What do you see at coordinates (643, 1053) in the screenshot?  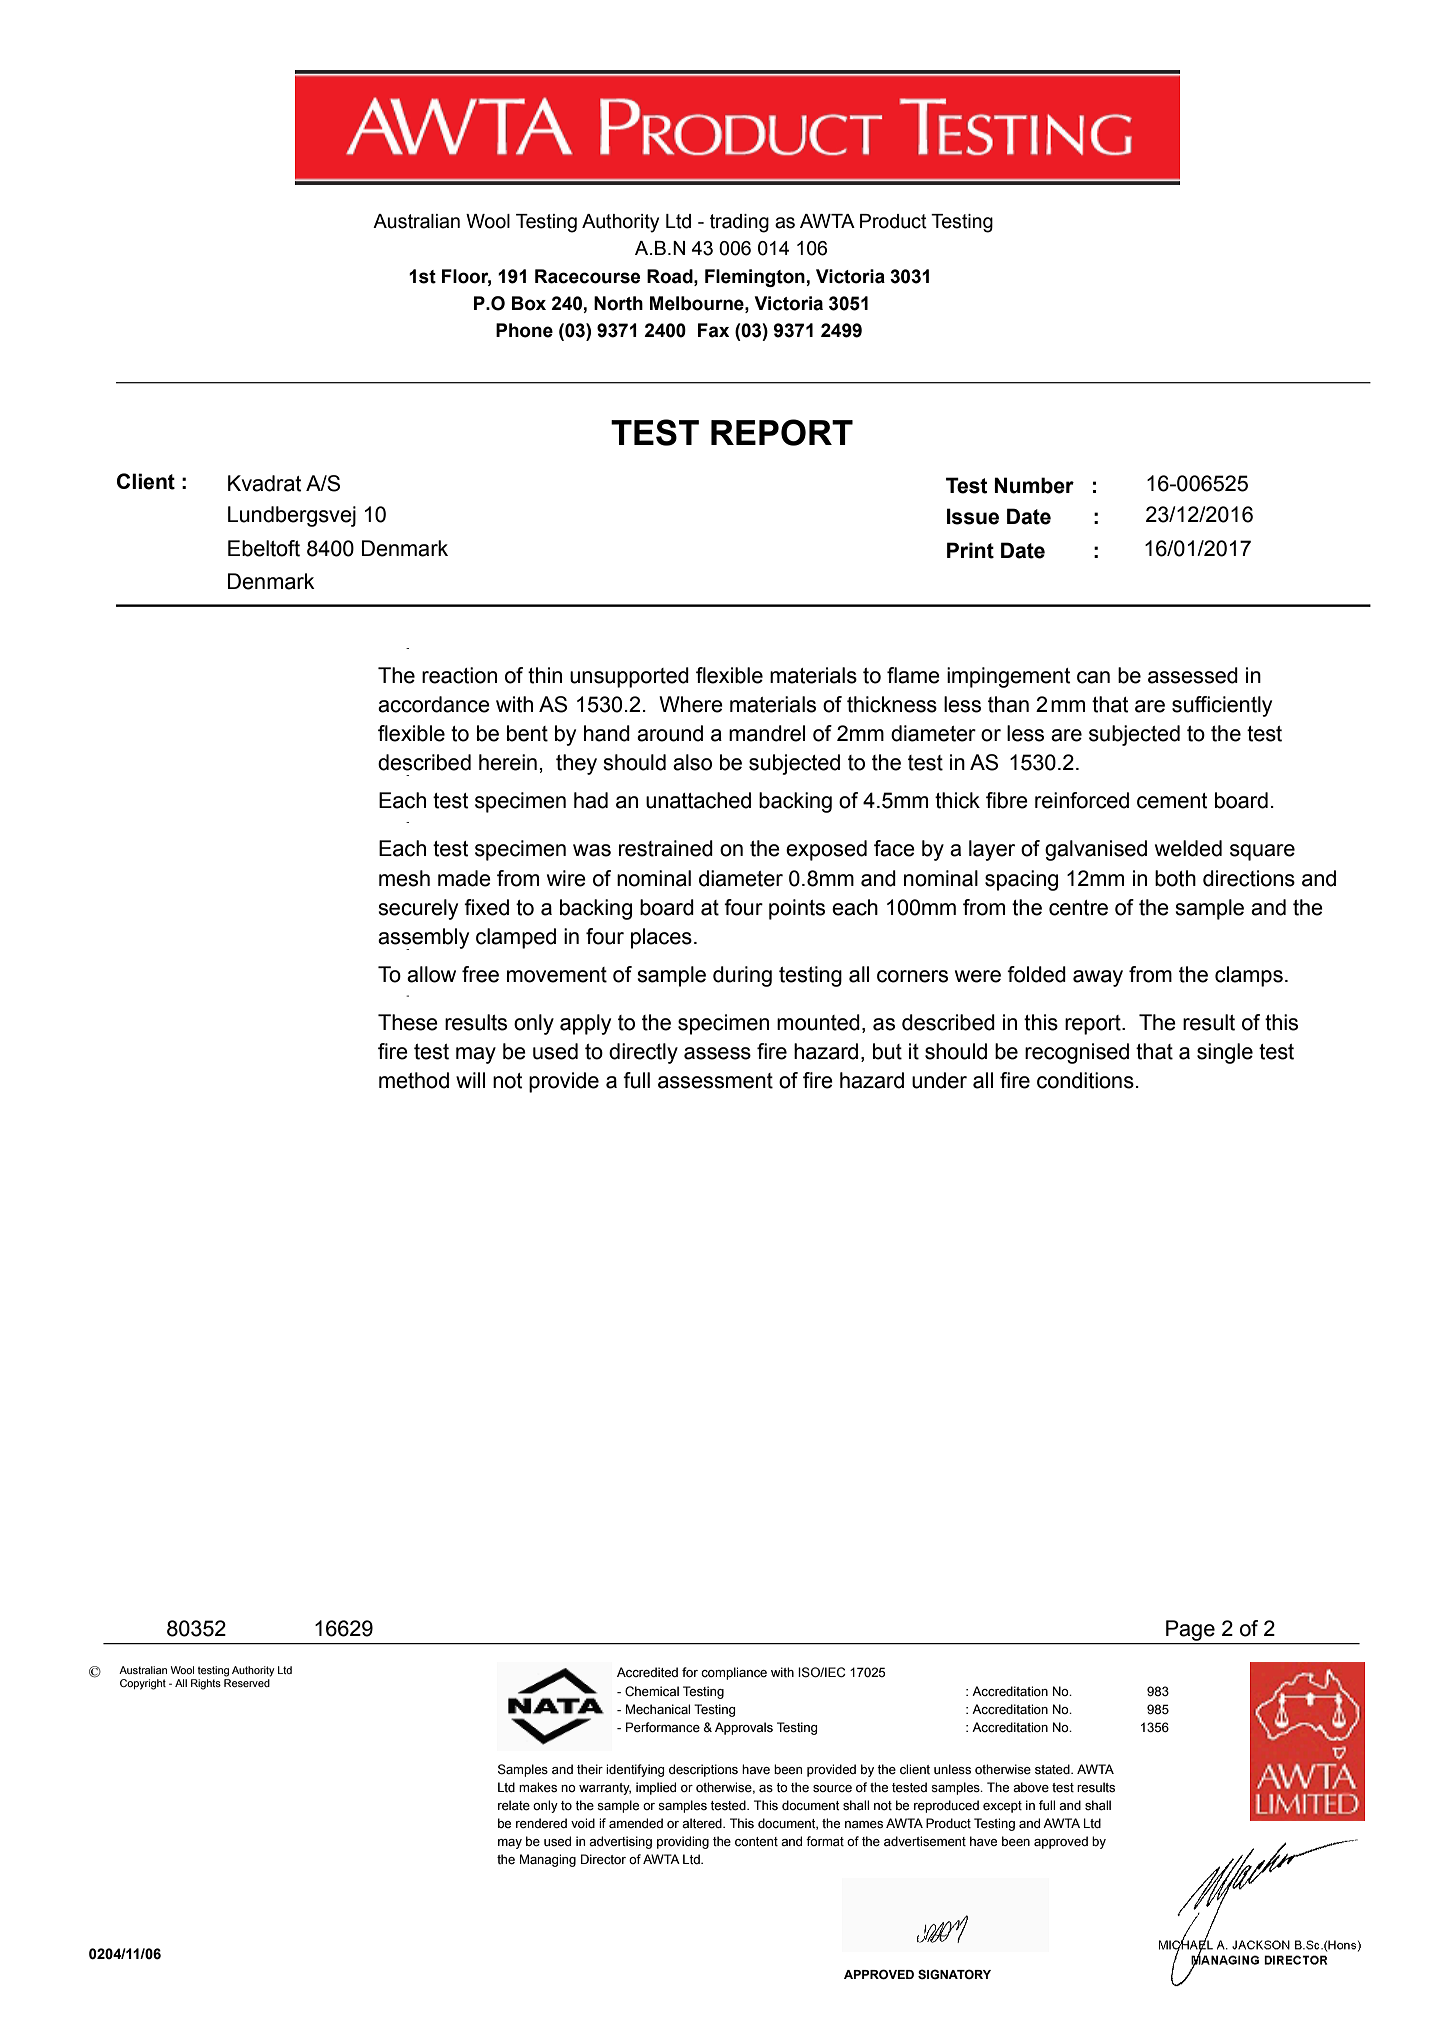 I see `directly` at bounding box center [643, 1053].
